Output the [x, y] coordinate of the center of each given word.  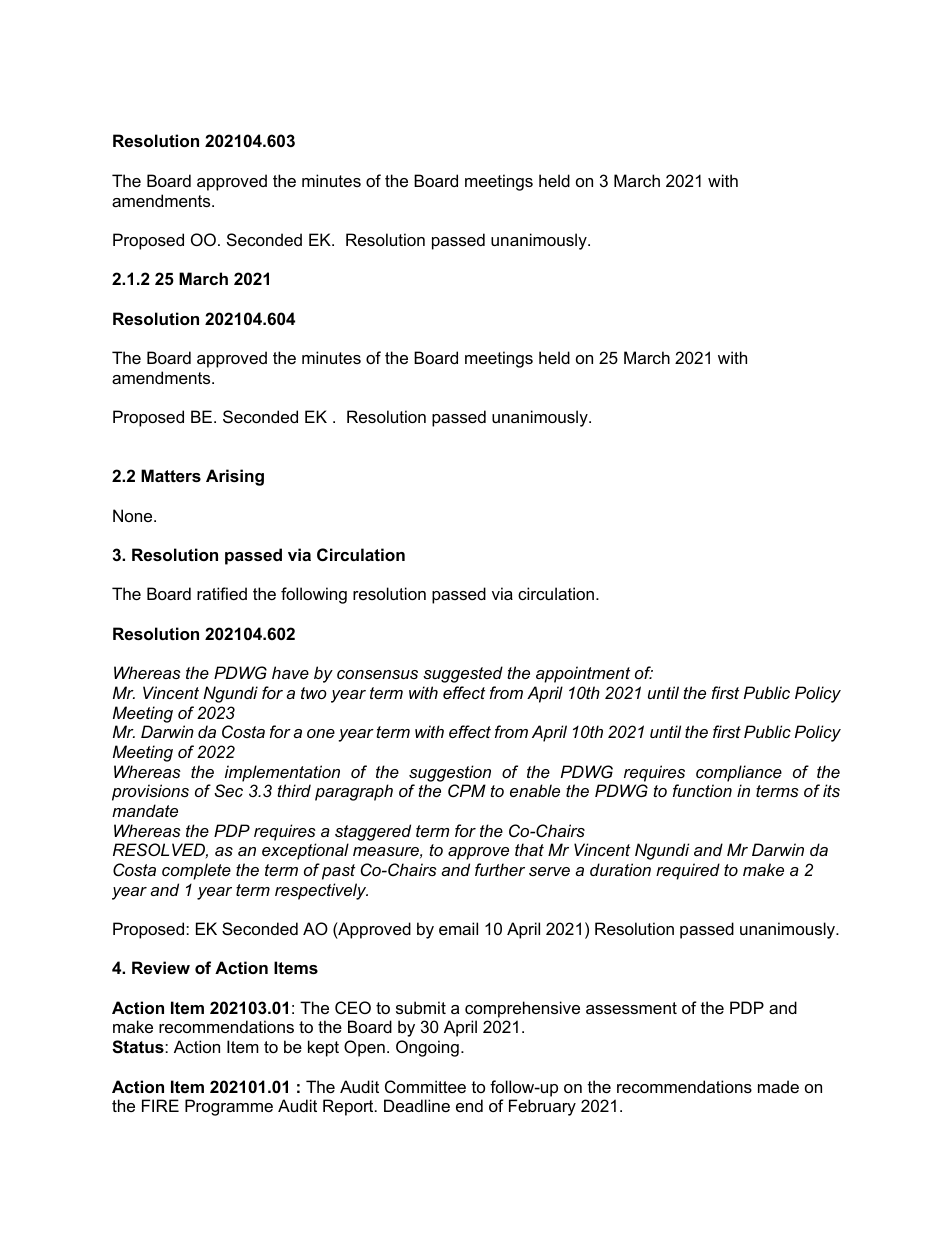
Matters [171, 475]
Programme [229, 1107]
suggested [463, 674]
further [500, 869]
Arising [235, 477]
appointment [583, 674]
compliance [739, 773]
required [688, 871]
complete [196, 871]
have [290, 672]
